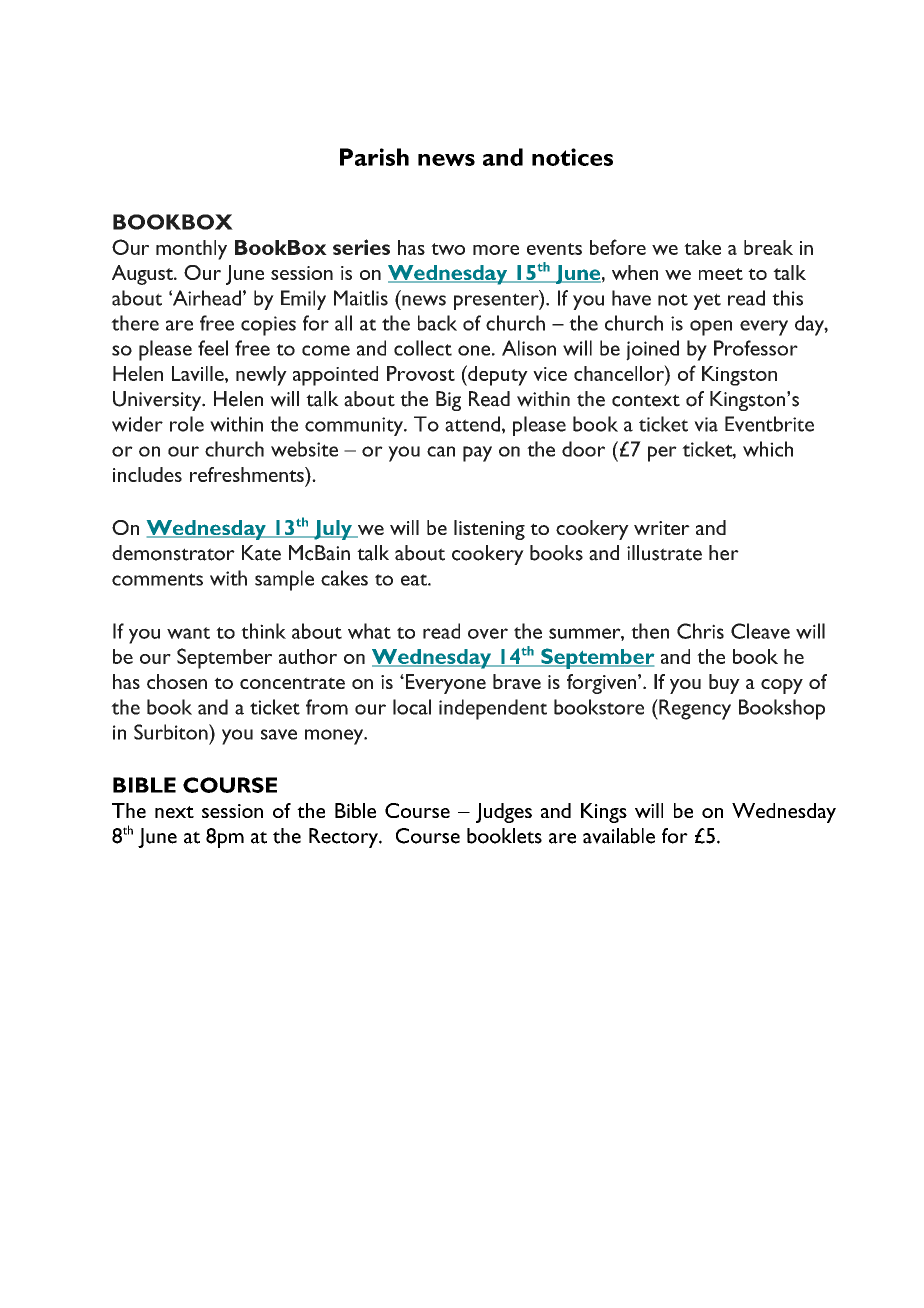  What do you see at coordinates (248, 474) in the screenshot?
I see `refreshments` at bounding box center [248, 474].
